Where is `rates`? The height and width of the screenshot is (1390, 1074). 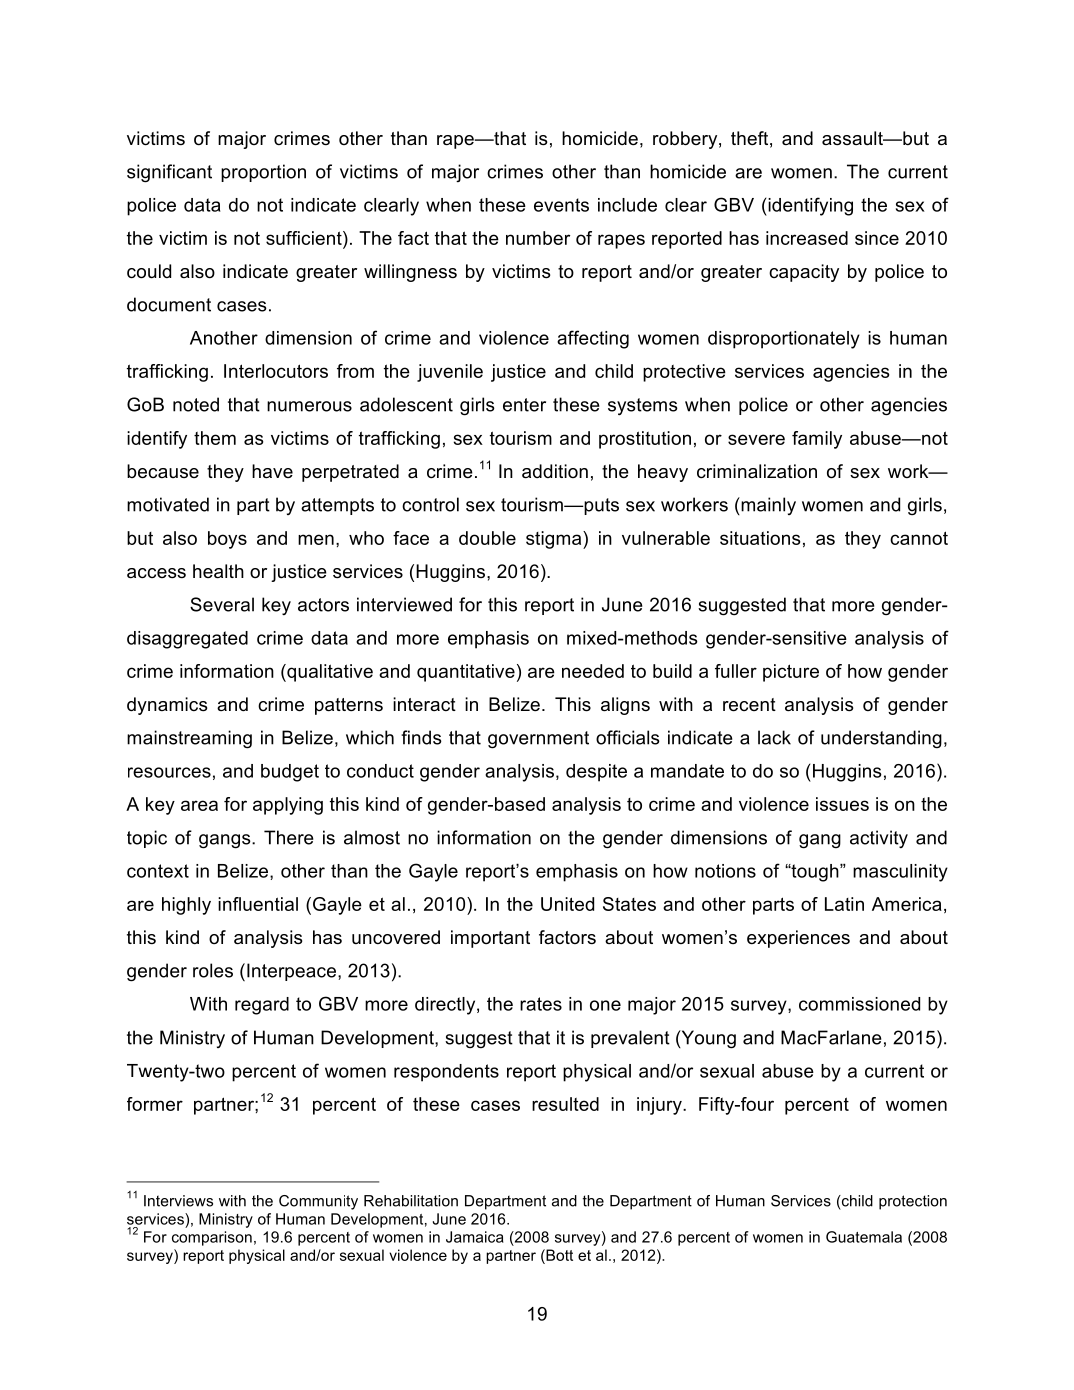
rates is located at coordinates (541, 1004).
